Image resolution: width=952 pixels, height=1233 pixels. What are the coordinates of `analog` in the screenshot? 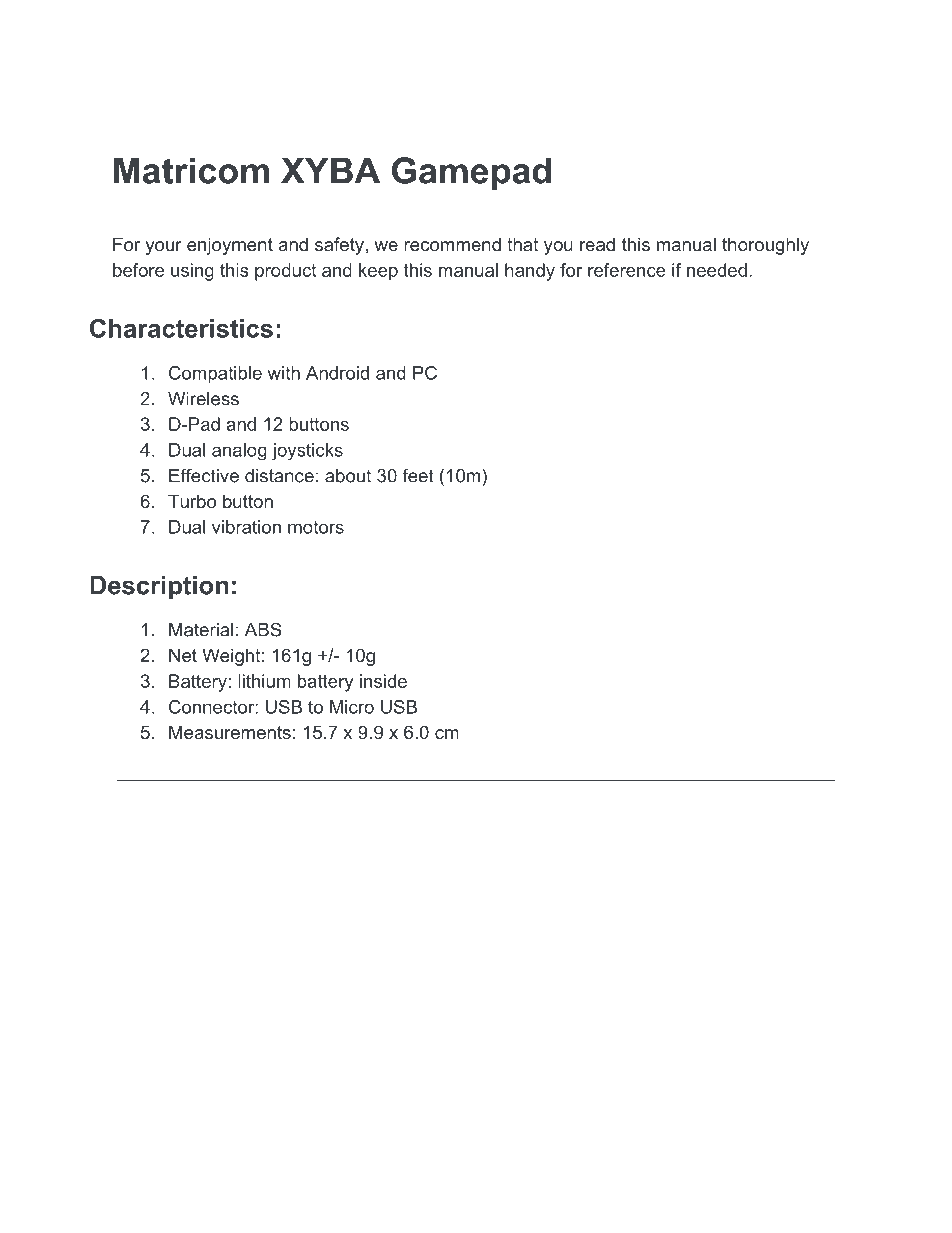 It's located at (239, 452).
